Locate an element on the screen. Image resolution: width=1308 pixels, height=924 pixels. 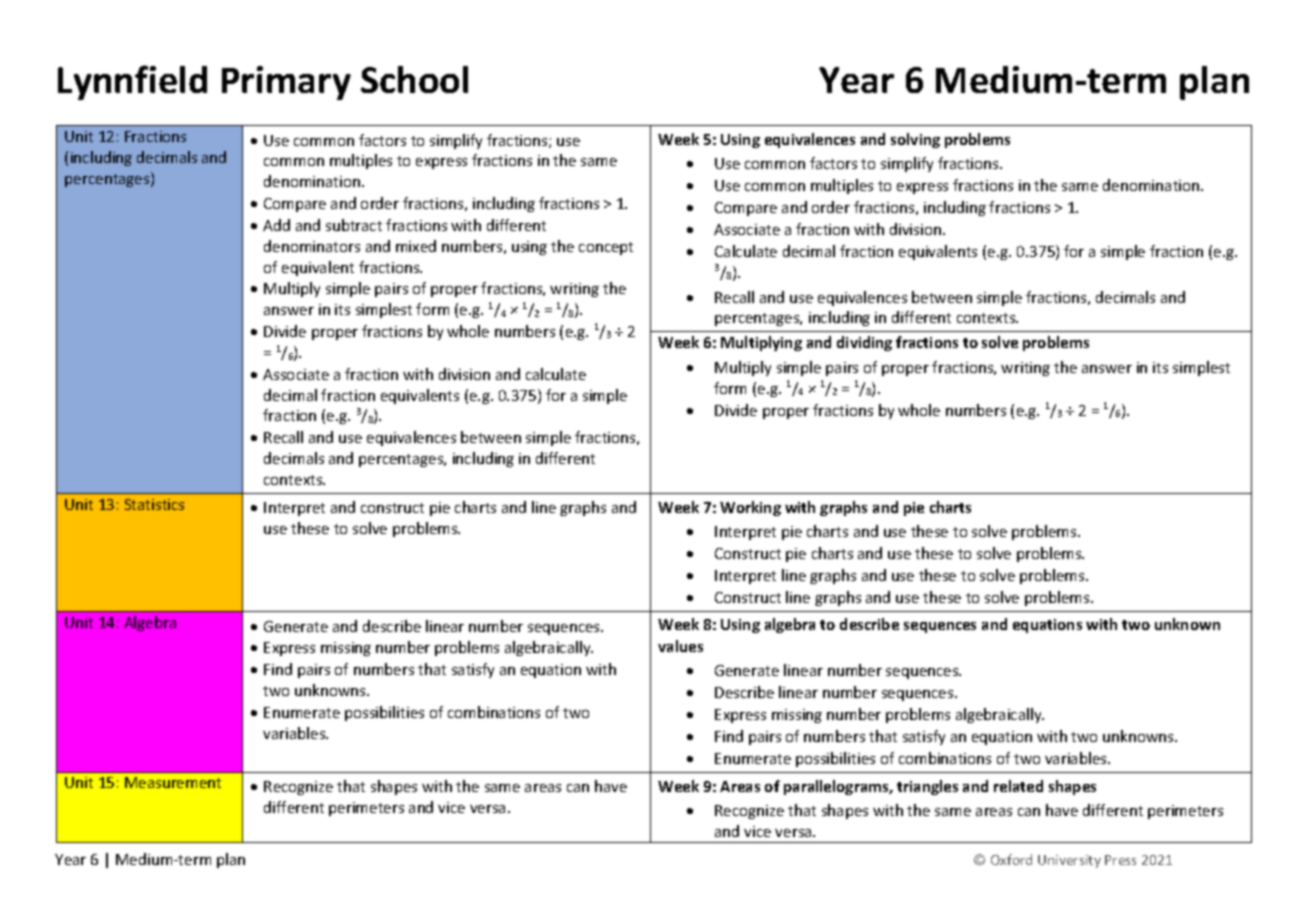
Measurement is located at coordinates (173, 782).
